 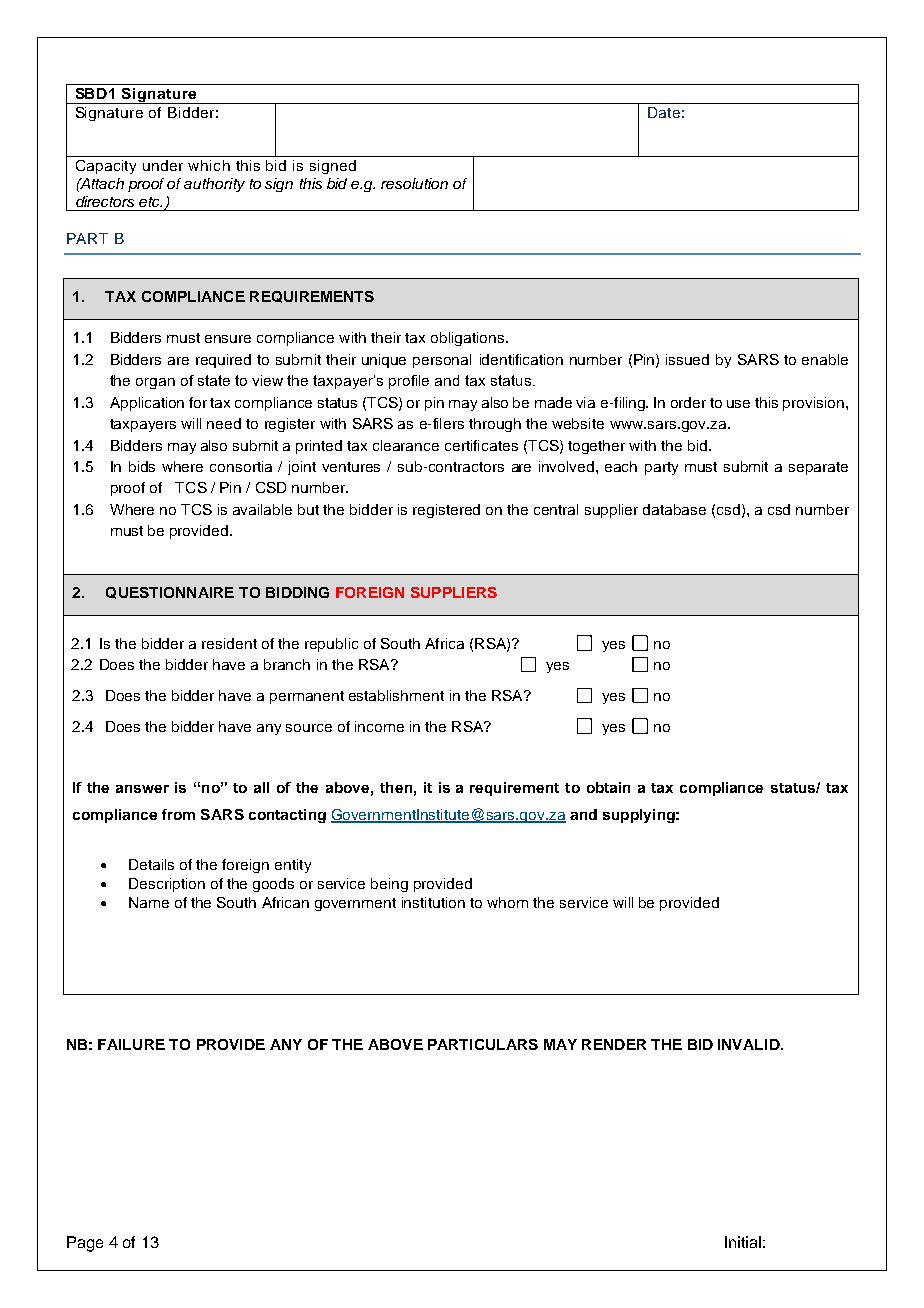 What do you see at coordinates (163, 165) in the document?
I see `under` at bounding box center [163, 165].
